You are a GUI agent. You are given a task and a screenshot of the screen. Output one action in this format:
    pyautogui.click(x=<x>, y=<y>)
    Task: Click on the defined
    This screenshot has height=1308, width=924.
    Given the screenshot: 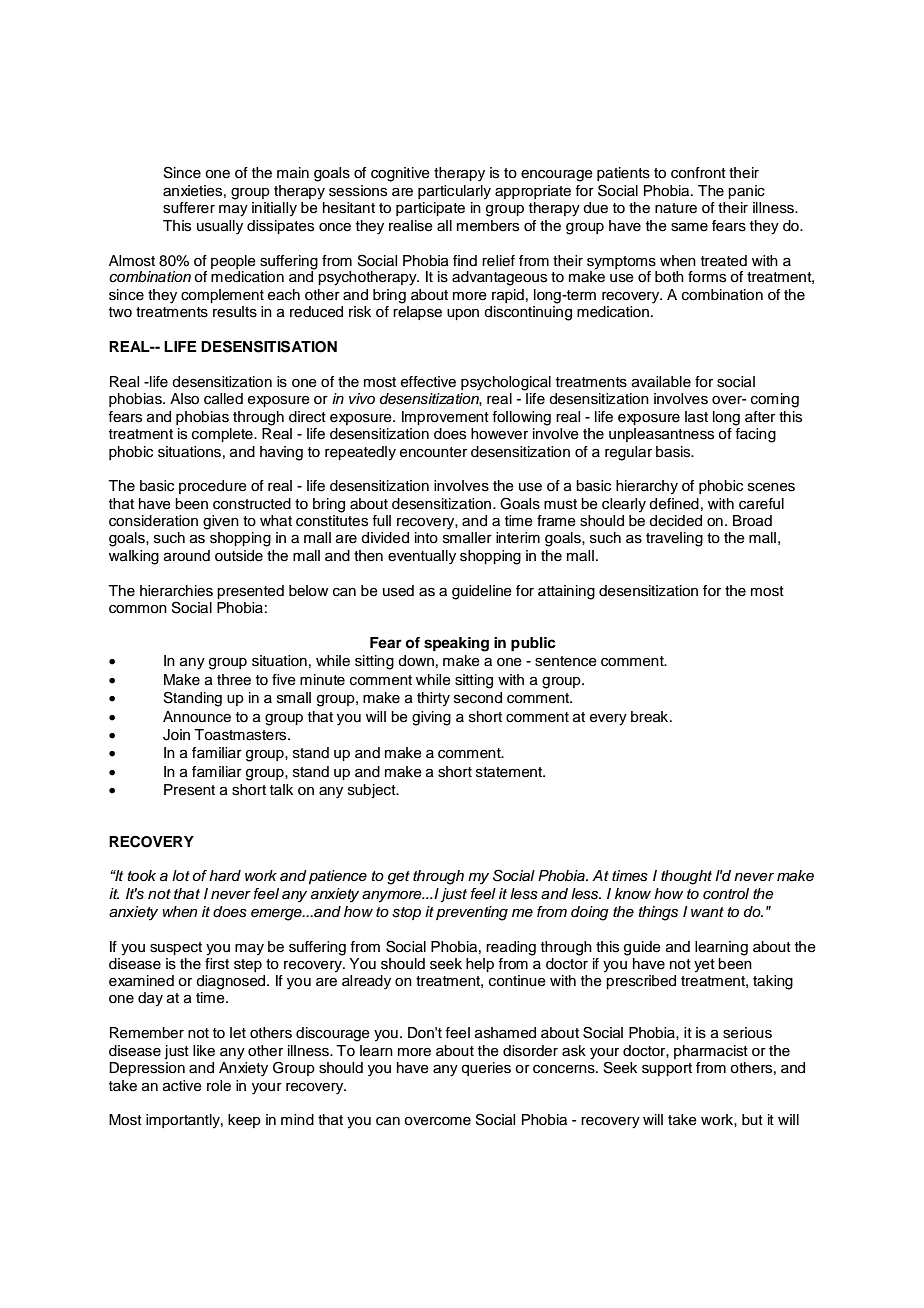 What is the action you would take?
    pyautogui.click(x=674, y=504)
